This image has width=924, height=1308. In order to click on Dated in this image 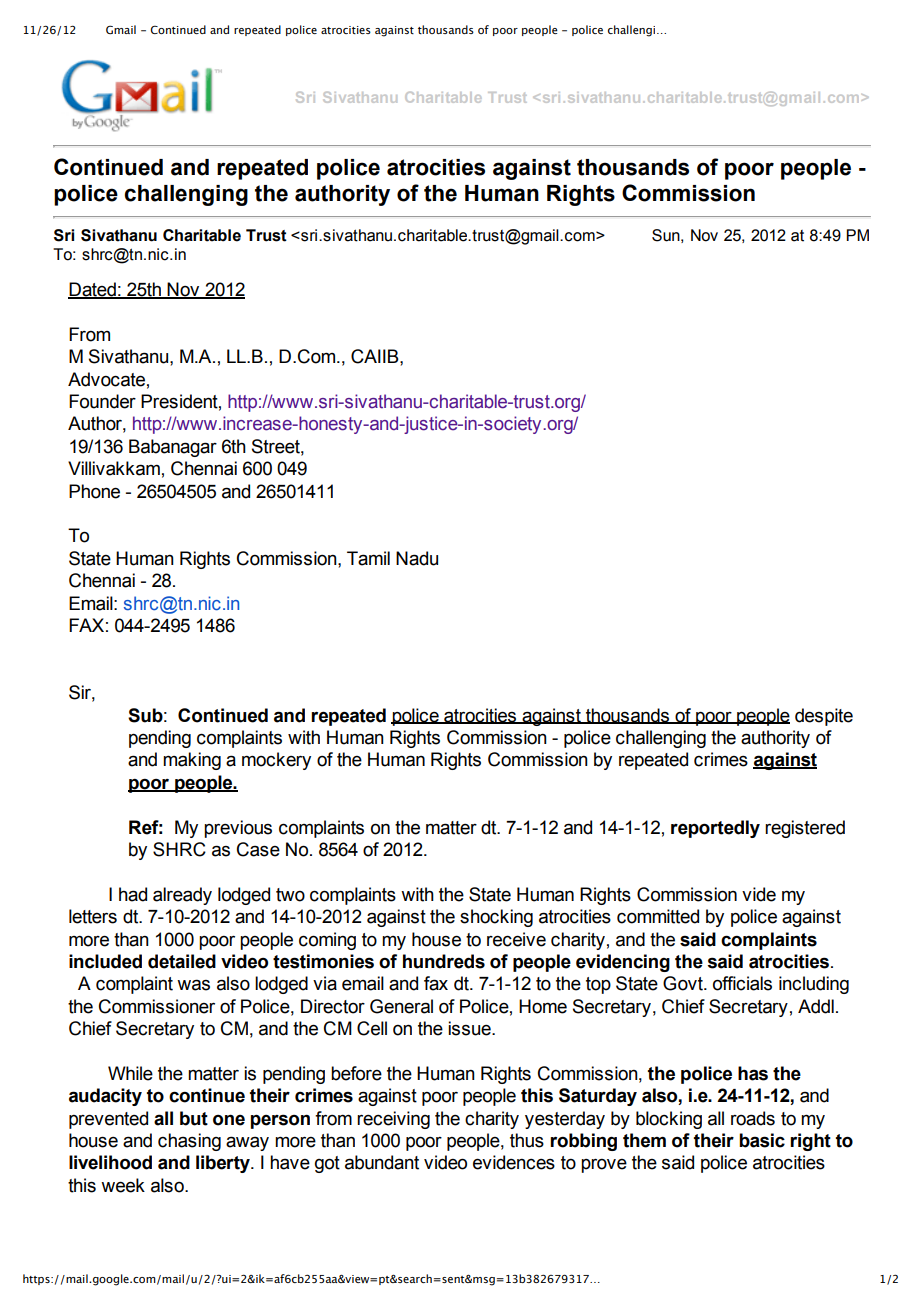, I will do `click(93, 290)`.
